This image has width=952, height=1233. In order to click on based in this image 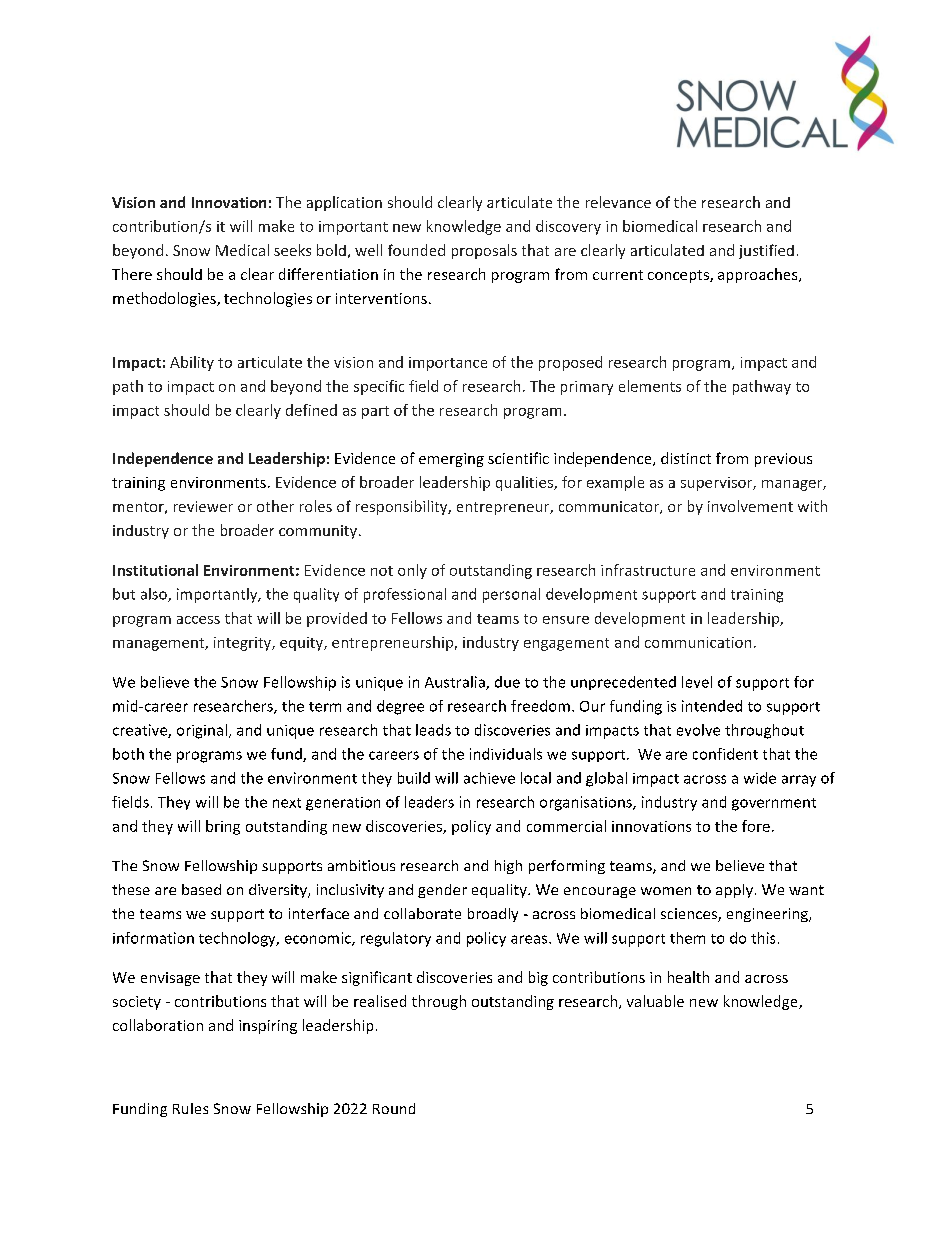, I will do `click(201, 889)`.
